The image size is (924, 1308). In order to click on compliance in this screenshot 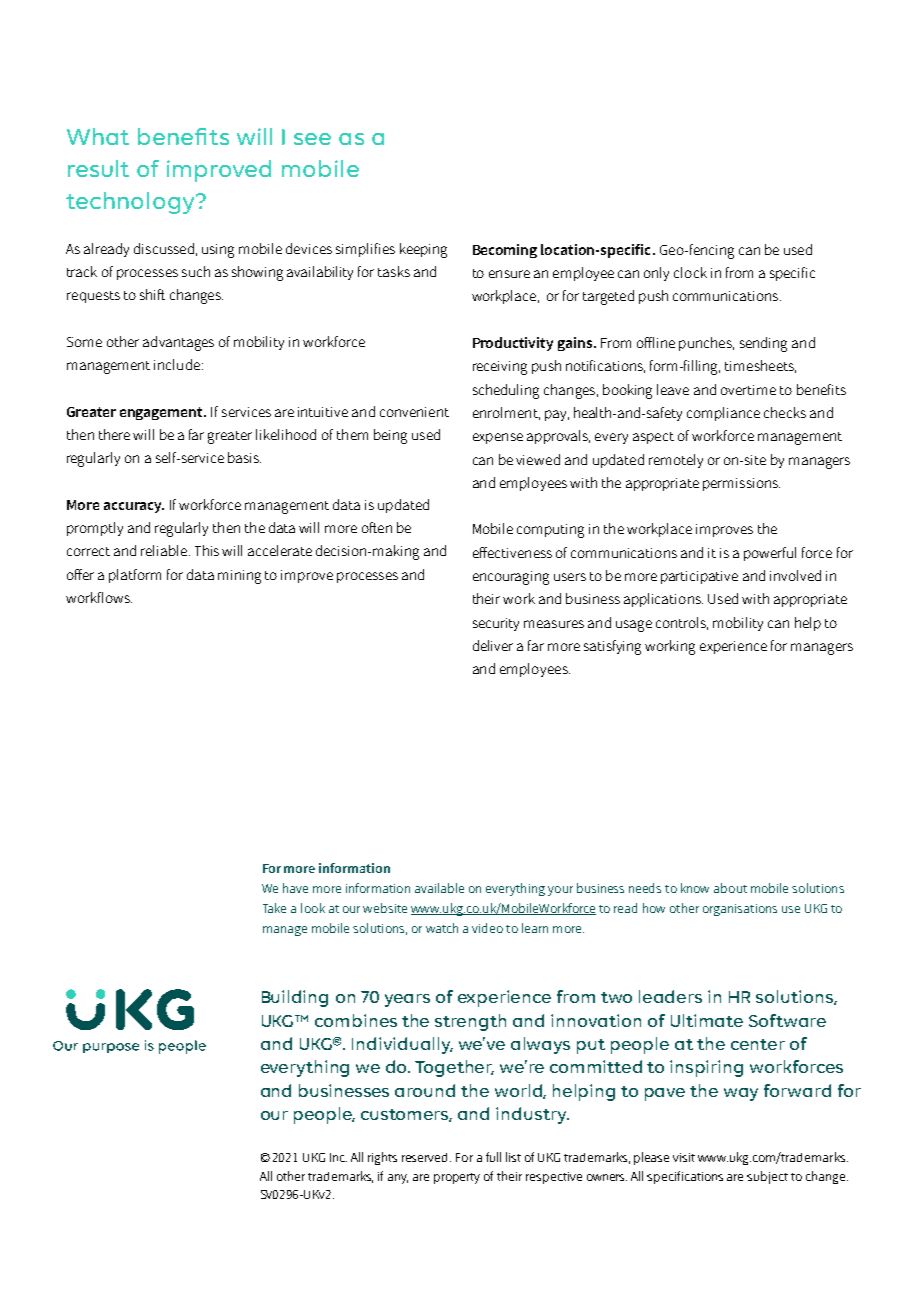, I will do `click(723, 414)`.
